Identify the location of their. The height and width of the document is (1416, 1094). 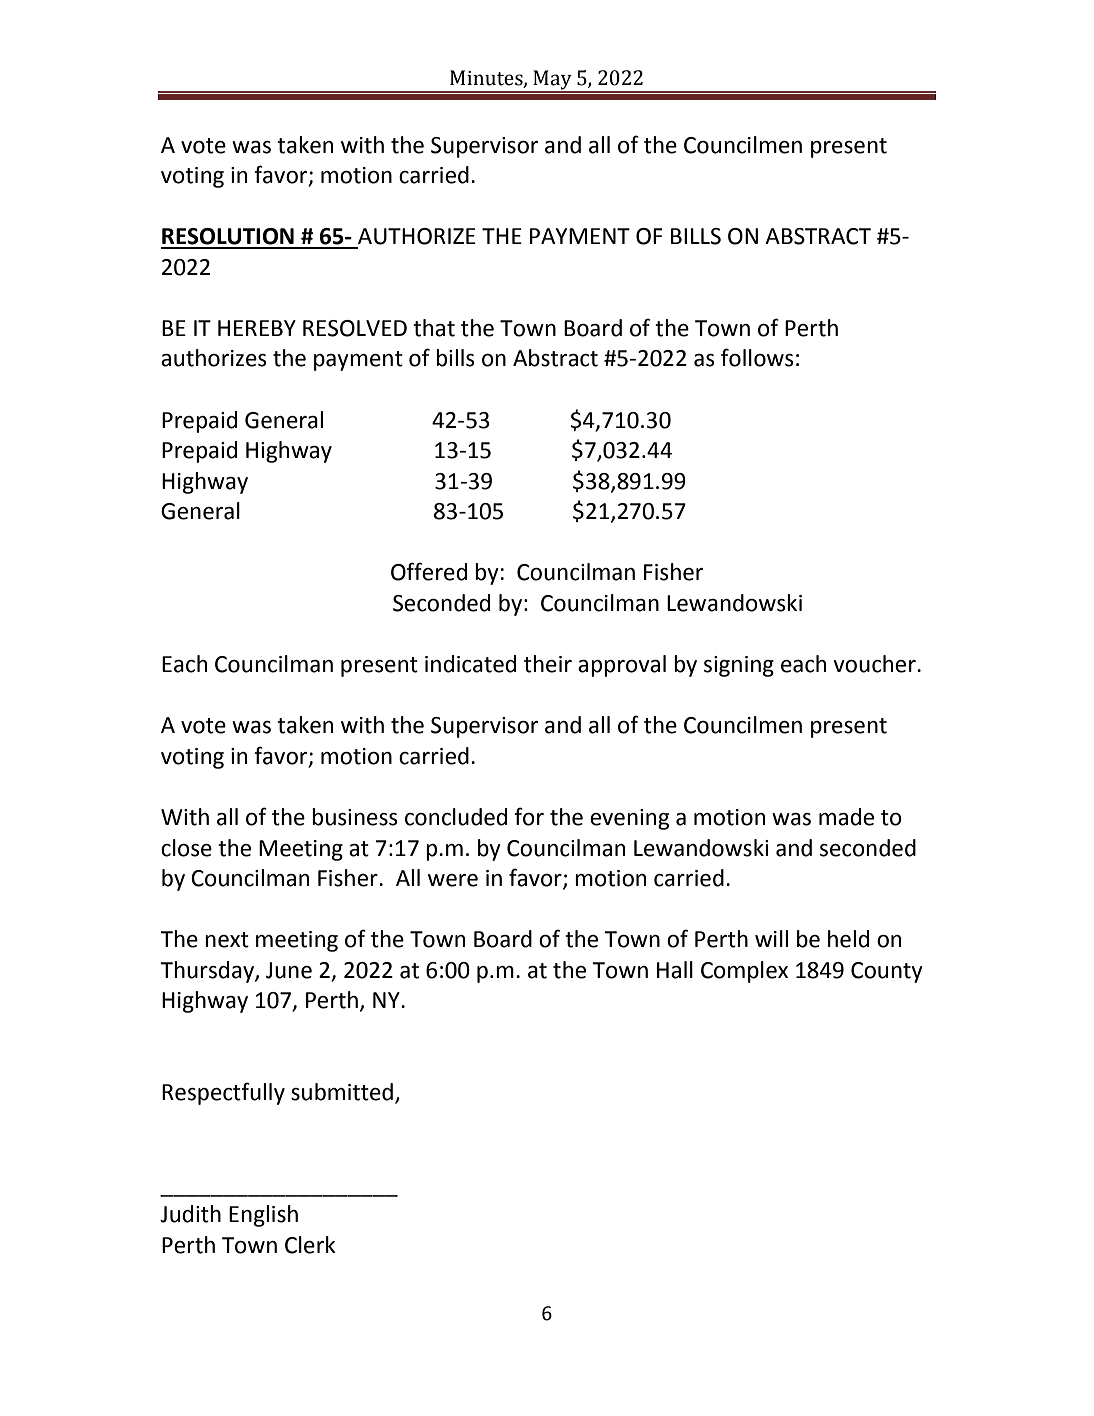
(548, 664).
